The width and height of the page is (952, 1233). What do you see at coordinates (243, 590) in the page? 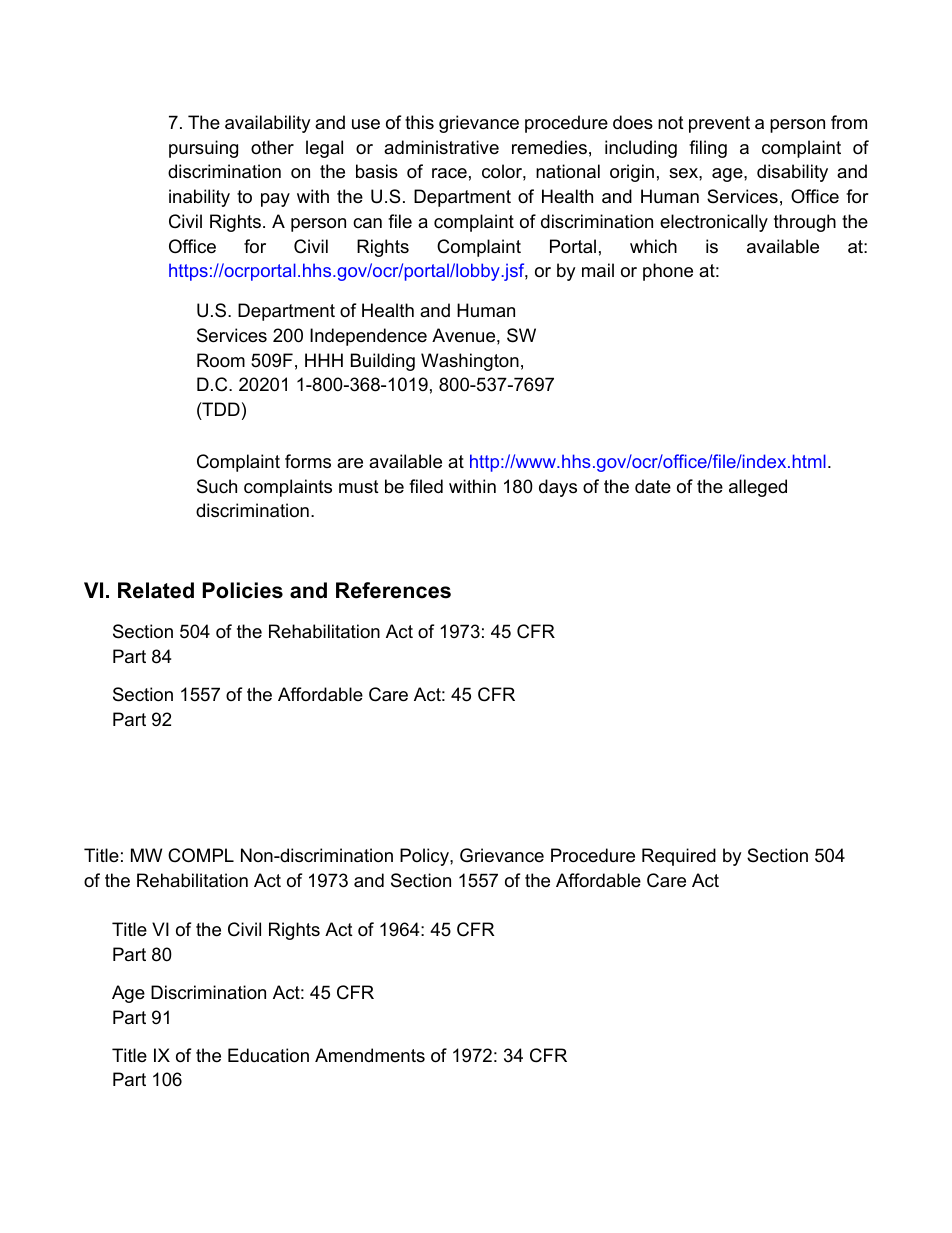
I see `Policies` at bounding box center [243, 590].
